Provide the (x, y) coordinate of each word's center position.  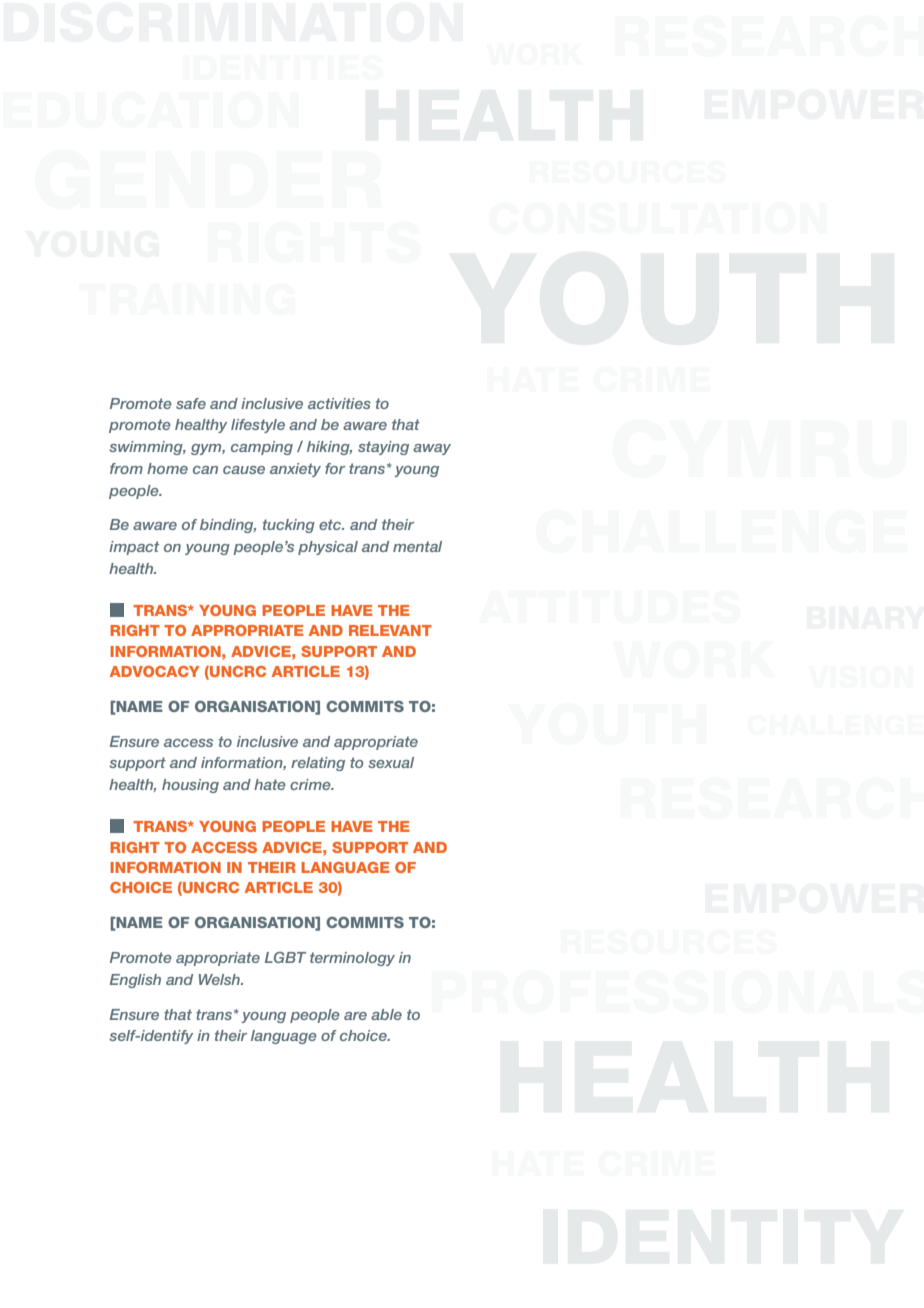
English (135, 981)
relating (318, 764)
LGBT (285, 957)
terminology (352, 959)
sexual (391, 762)
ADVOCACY (155, 671)
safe (191, 403)
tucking (289, 526)
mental (417, 546)
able (386, 1014)
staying (383, 448)
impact (134, 548)
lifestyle (258, 426)
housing (190, 786)
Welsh (220, 979)
